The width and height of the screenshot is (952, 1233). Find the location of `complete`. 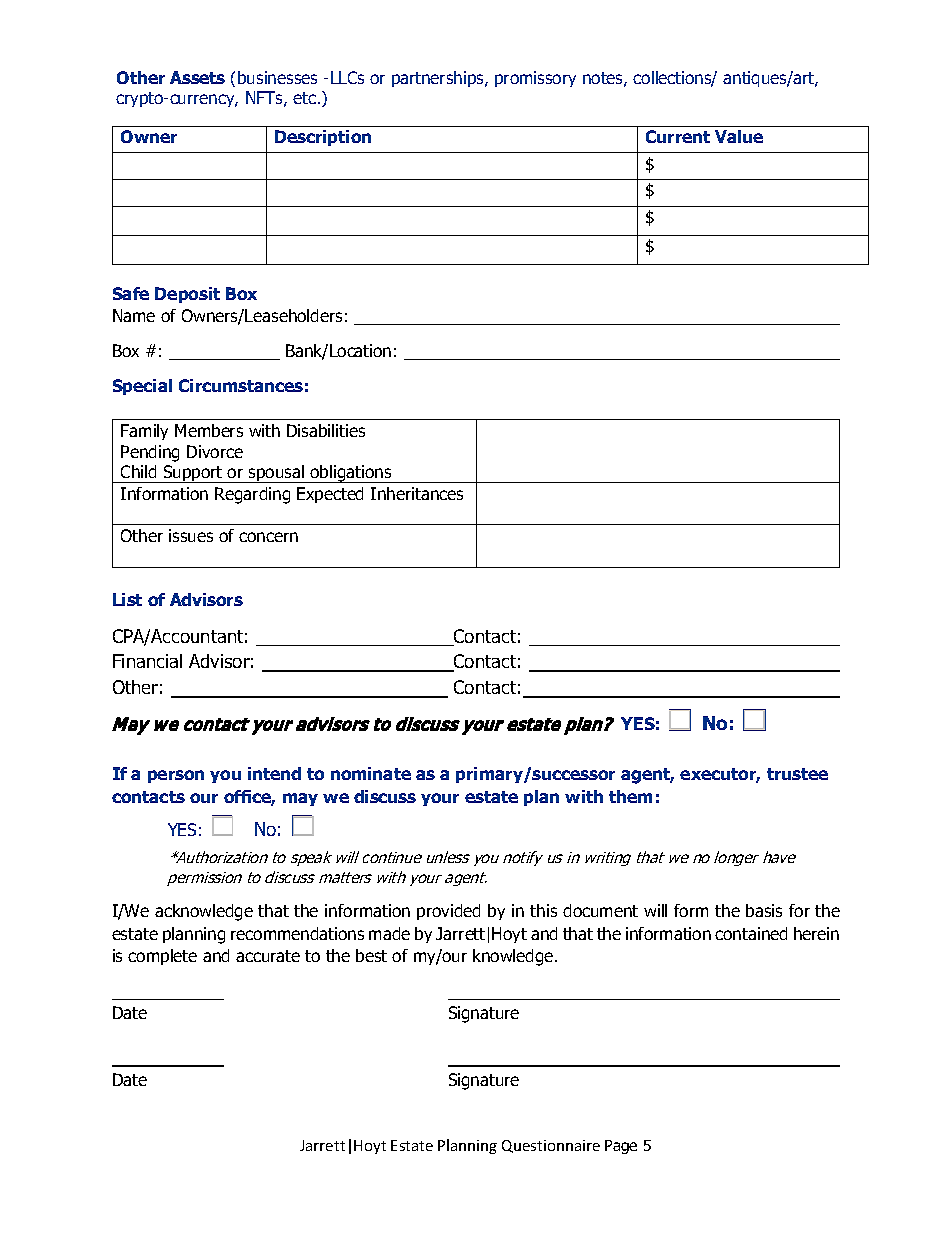

complete is located at coordinates (162, 957).
